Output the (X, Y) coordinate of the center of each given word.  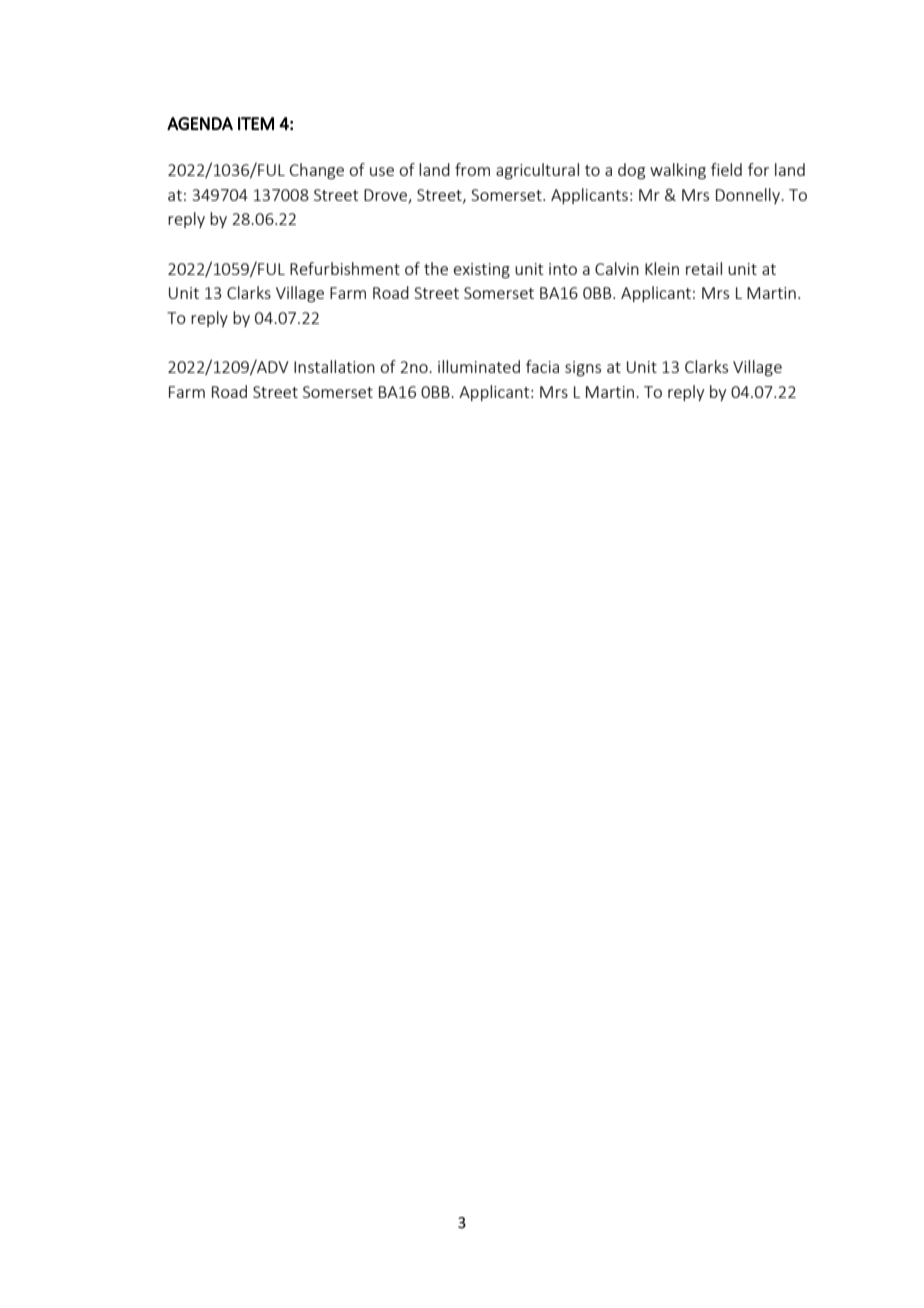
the (436, 268)
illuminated (479, 366)
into (563, 269)
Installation (334, 366)
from (472, 169)
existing (482, 271)
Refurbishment (345, 268)
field (726, 169)
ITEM (256, 123)
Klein (662, 268)
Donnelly (749, 196)
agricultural (537, 171)
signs (583, 369)
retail (704, 268)
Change (317, 171)
